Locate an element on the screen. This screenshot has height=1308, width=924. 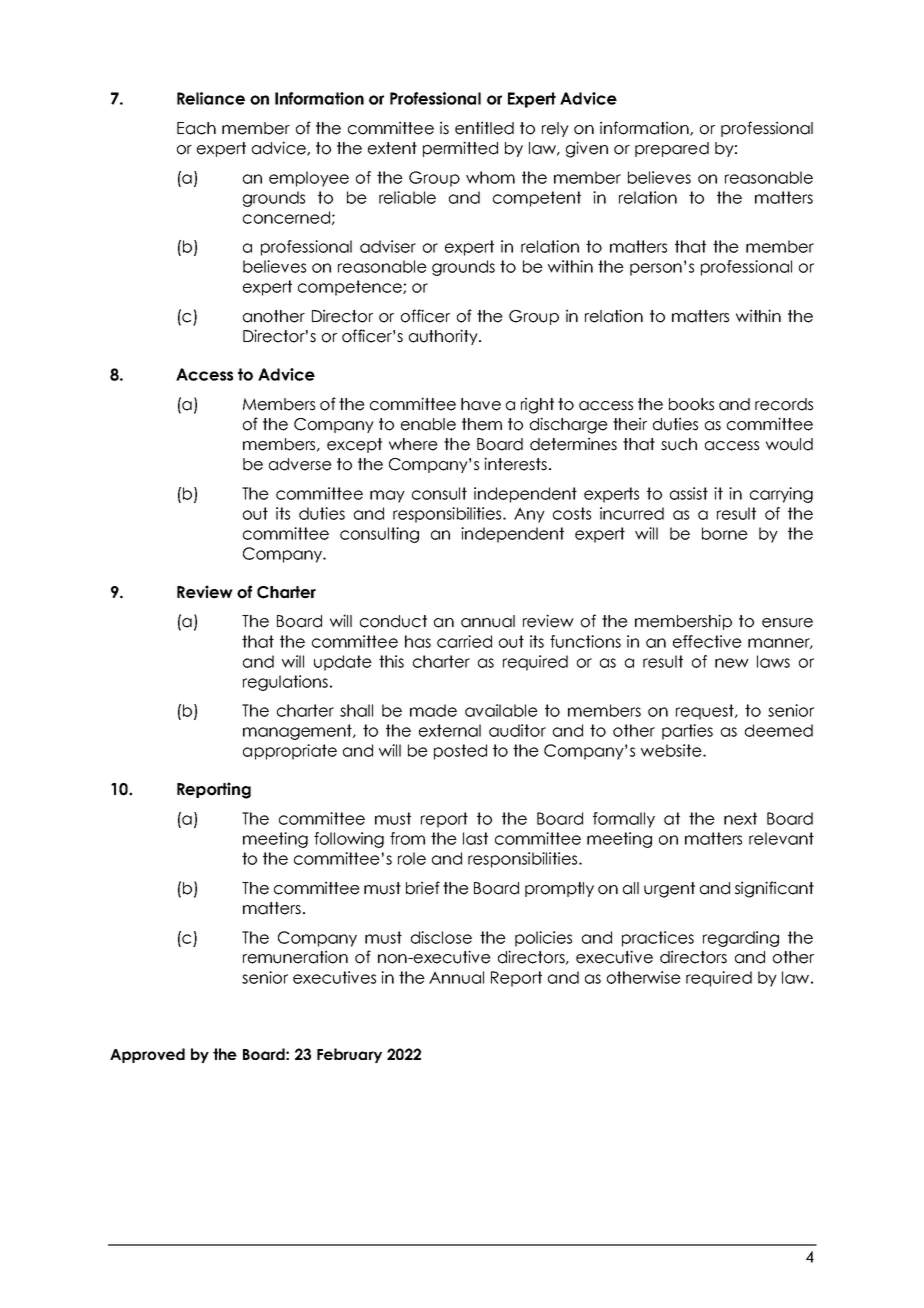
Each is located at coordinates (196, 128).
